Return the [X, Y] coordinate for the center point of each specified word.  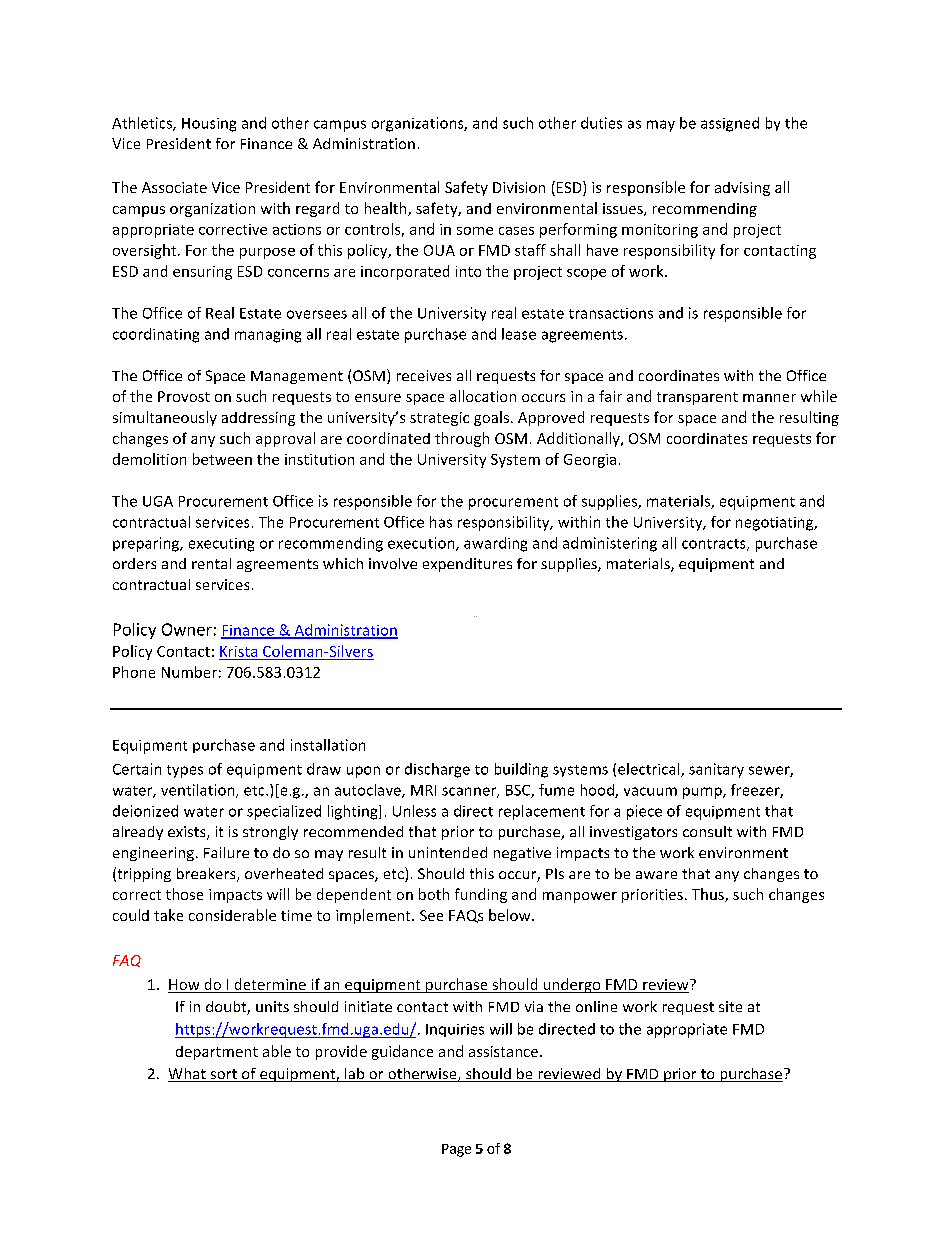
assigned [730, 124]
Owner [187, 629]
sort [223, 1075]
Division [519, 187]
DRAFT [475, 616]
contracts [715, 545]
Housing [209, 125]
